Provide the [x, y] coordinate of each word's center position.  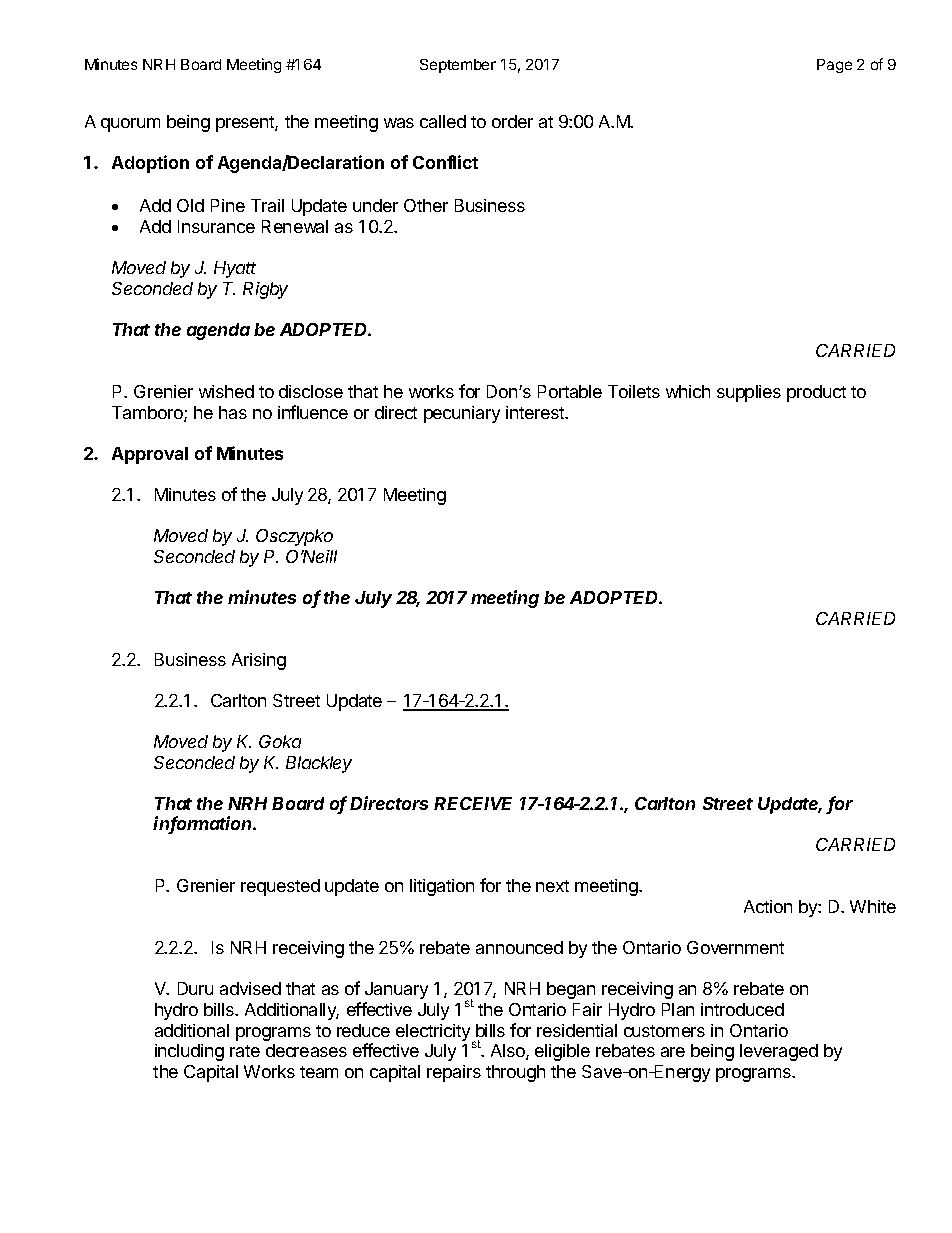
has [233, 412]
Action [768, 906]
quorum [130, 125]
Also [509, 1052]
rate [245, 1051]
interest [536, 412]
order [512, 121]
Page [834, 66]
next [552, 886]
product [816, 393]
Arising [259, 661]
